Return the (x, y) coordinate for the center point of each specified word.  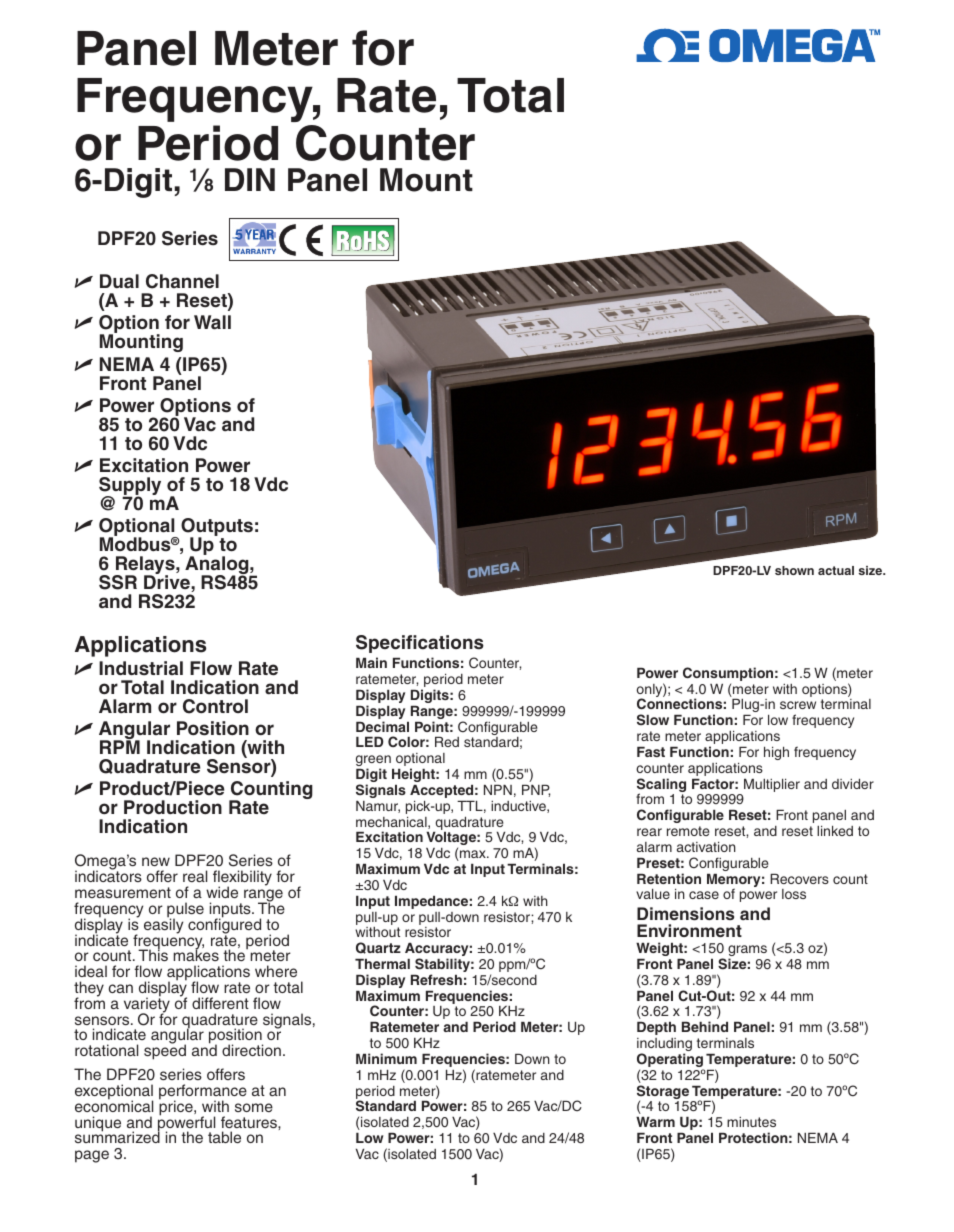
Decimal (382, 726)
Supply (130, 487)
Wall (212, 322)
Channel (182, 281)
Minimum (386, 1058)
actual (836, 570)
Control (215, 706)
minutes (751, 1122)
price (177, 1107)
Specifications (420, 644)
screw (798, 705)
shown (794, 570)
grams (747, 952)
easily (163, 925)
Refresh (436, 979)
